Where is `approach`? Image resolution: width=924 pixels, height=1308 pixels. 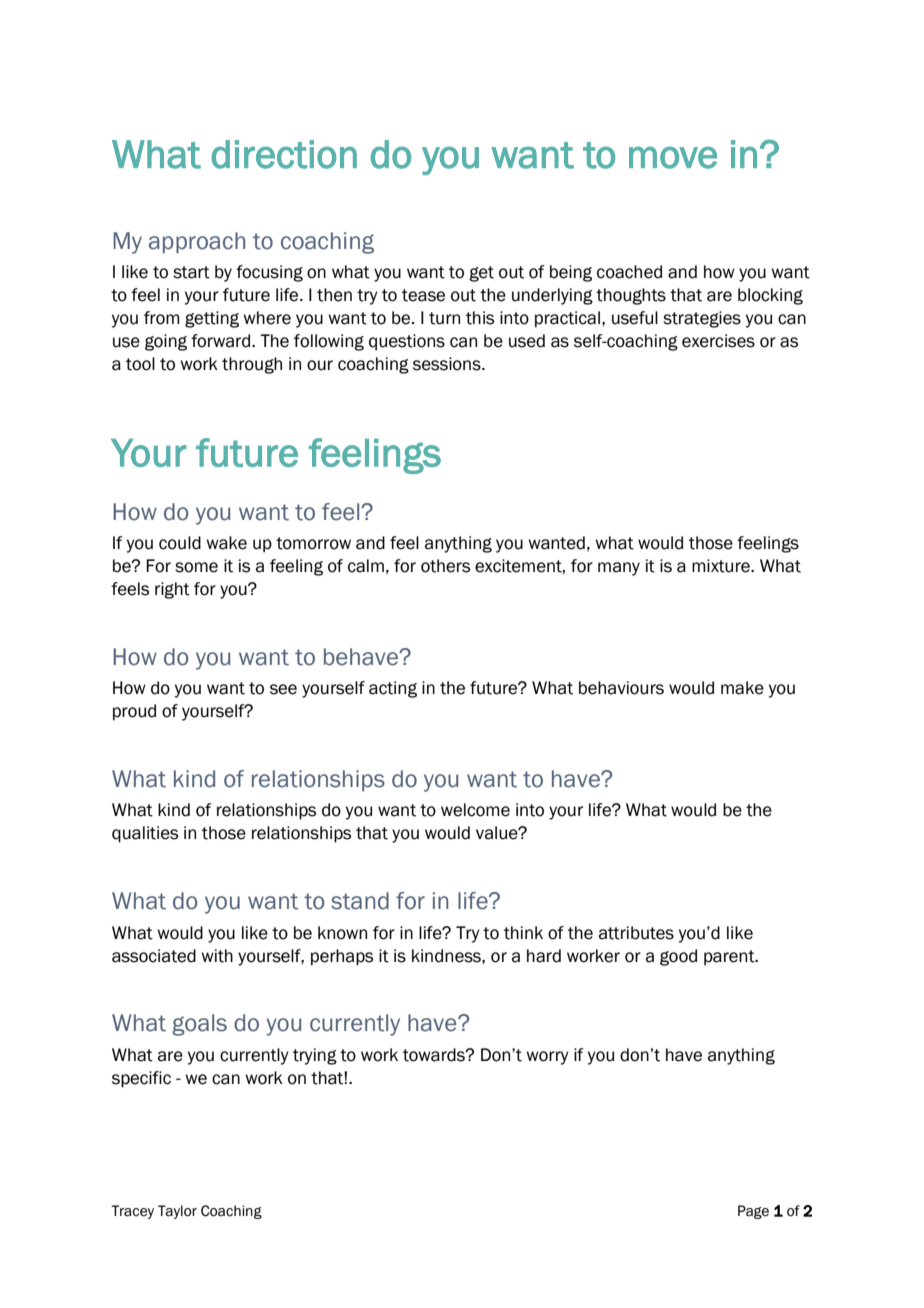
approach is located at coordinates (197, 242).
